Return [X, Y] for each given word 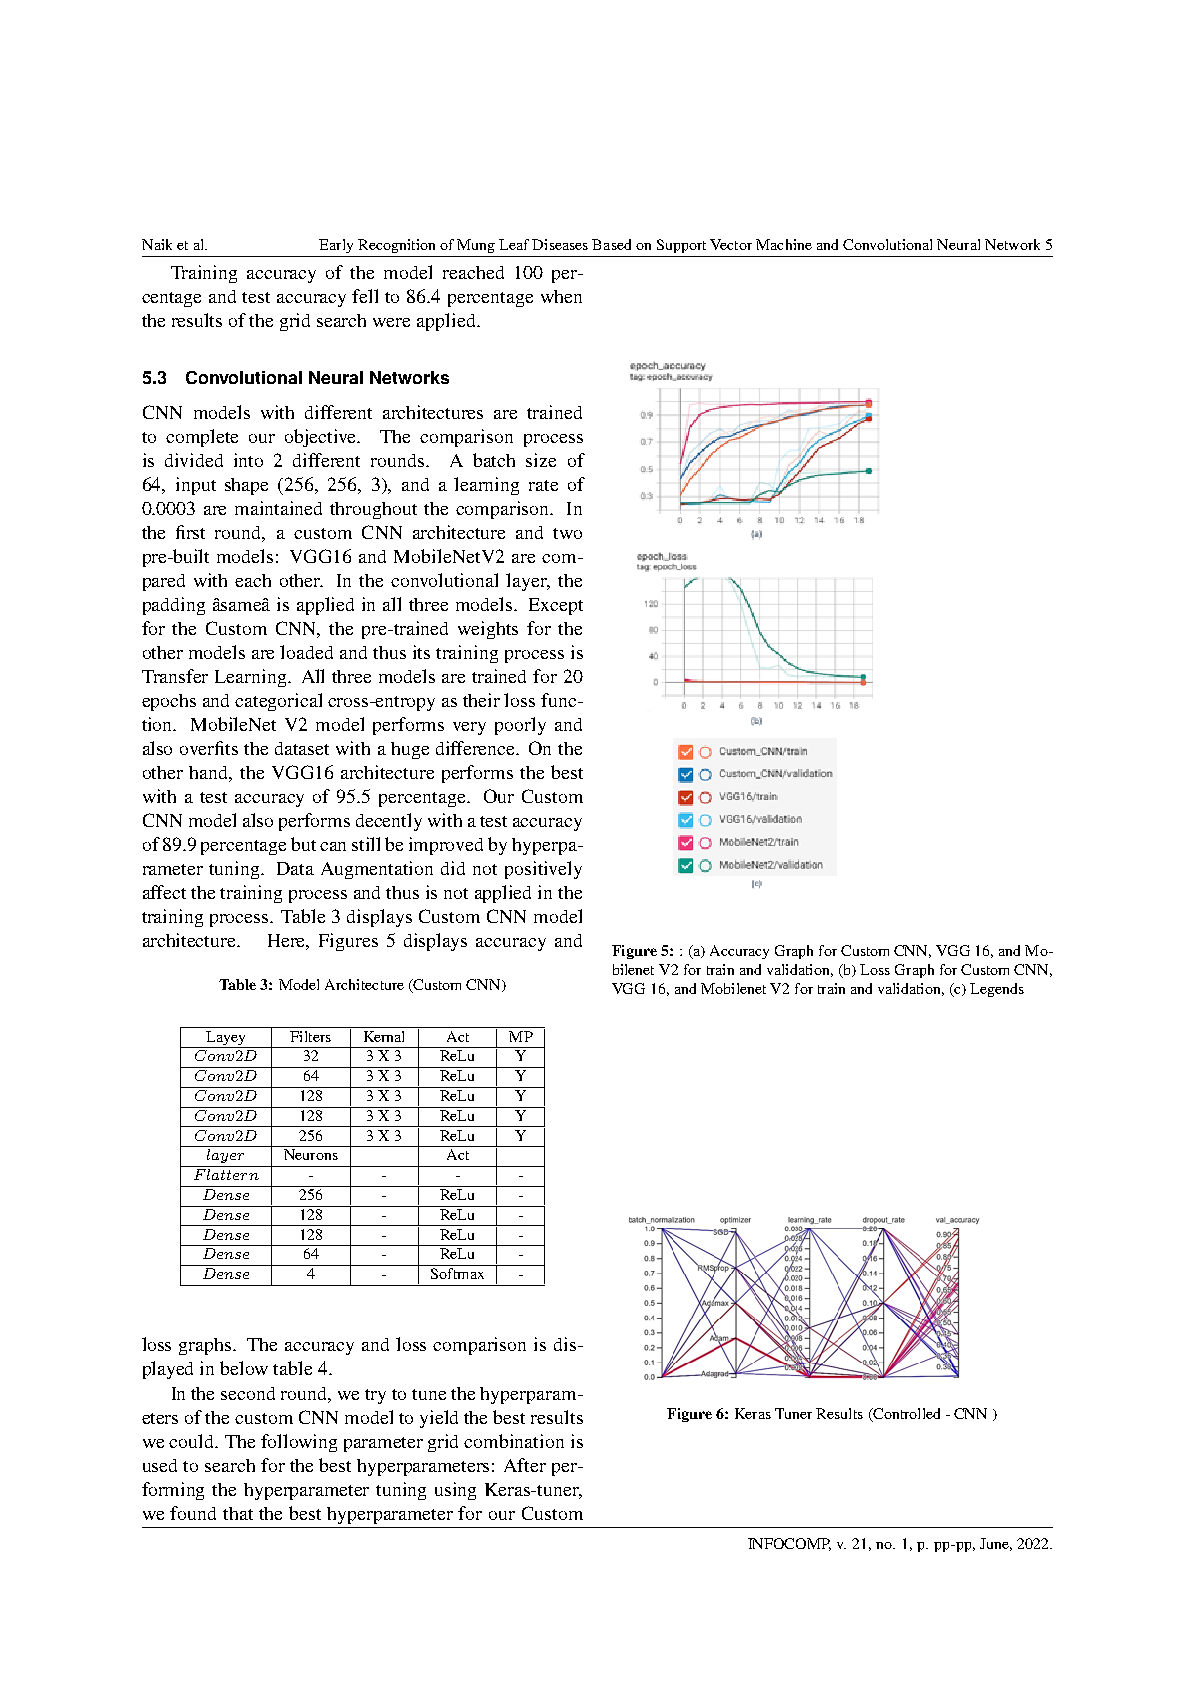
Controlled [905, 1415]
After [525, 1465]
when [561, 296]
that [238, 1513]
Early [336, 246]
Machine [784, 244]
